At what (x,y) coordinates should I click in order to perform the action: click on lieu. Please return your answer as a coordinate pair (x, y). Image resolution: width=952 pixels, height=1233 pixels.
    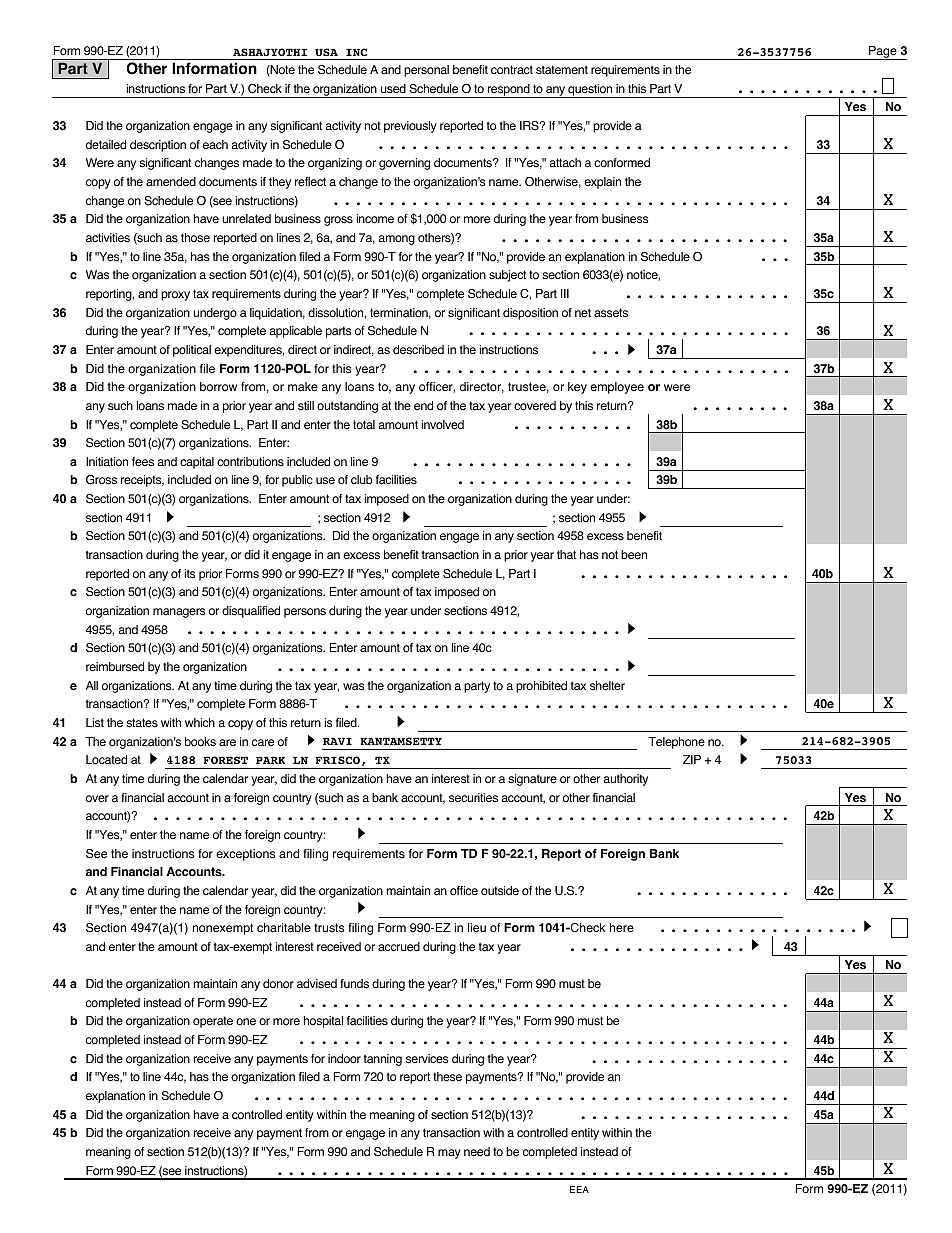
    Looking at the image, I should click on (477, 927).
